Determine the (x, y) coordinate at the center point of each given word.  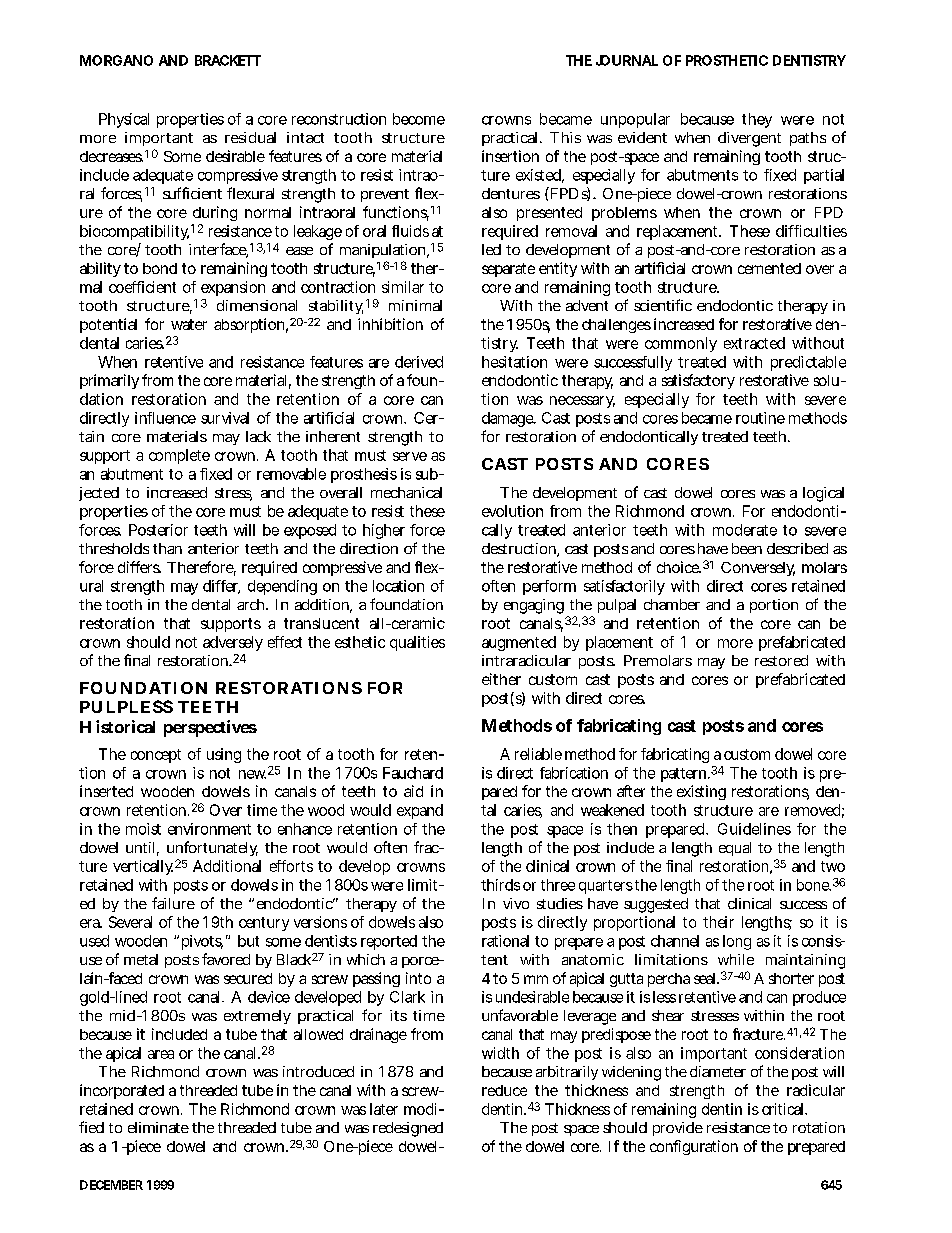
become (419, 119)
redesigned (408, 1129)
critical (784, 1109)
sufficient (192, 193)
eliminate (158, 1127)
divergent (749, 139)
